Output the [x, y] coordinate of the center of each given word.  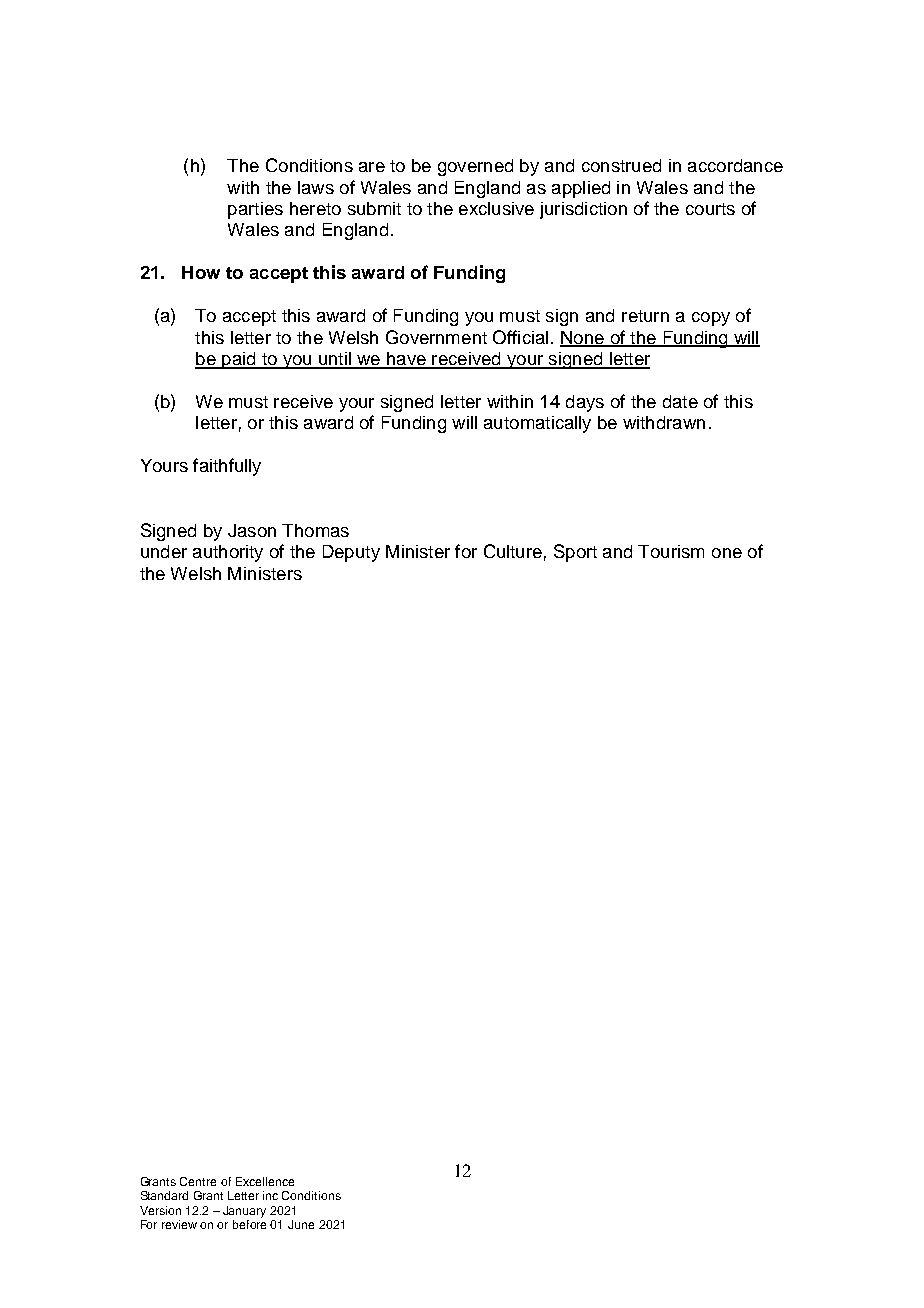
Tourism [671, 551]
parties [255, 210]
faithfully [227, 467]
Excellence [265, 1181]
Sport [575, 553]
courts [710, 209]
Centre [198, 1181]
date [680, 401]
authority [228, 553]
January [244, 1212]
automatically [537, 424]
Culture [513, 551]
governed [475, 167]
